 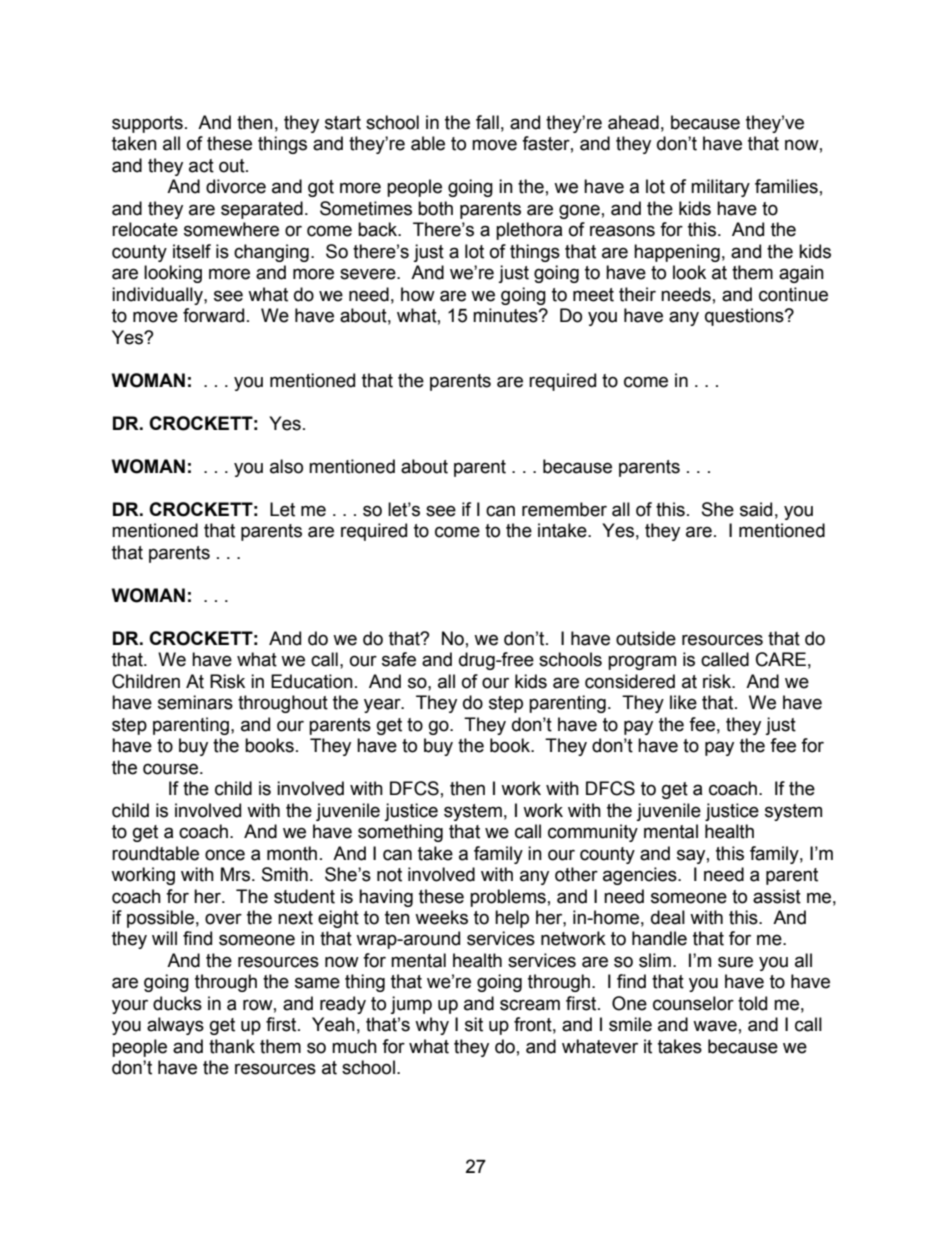 I want to click on act, so click(x=201, y=166).
